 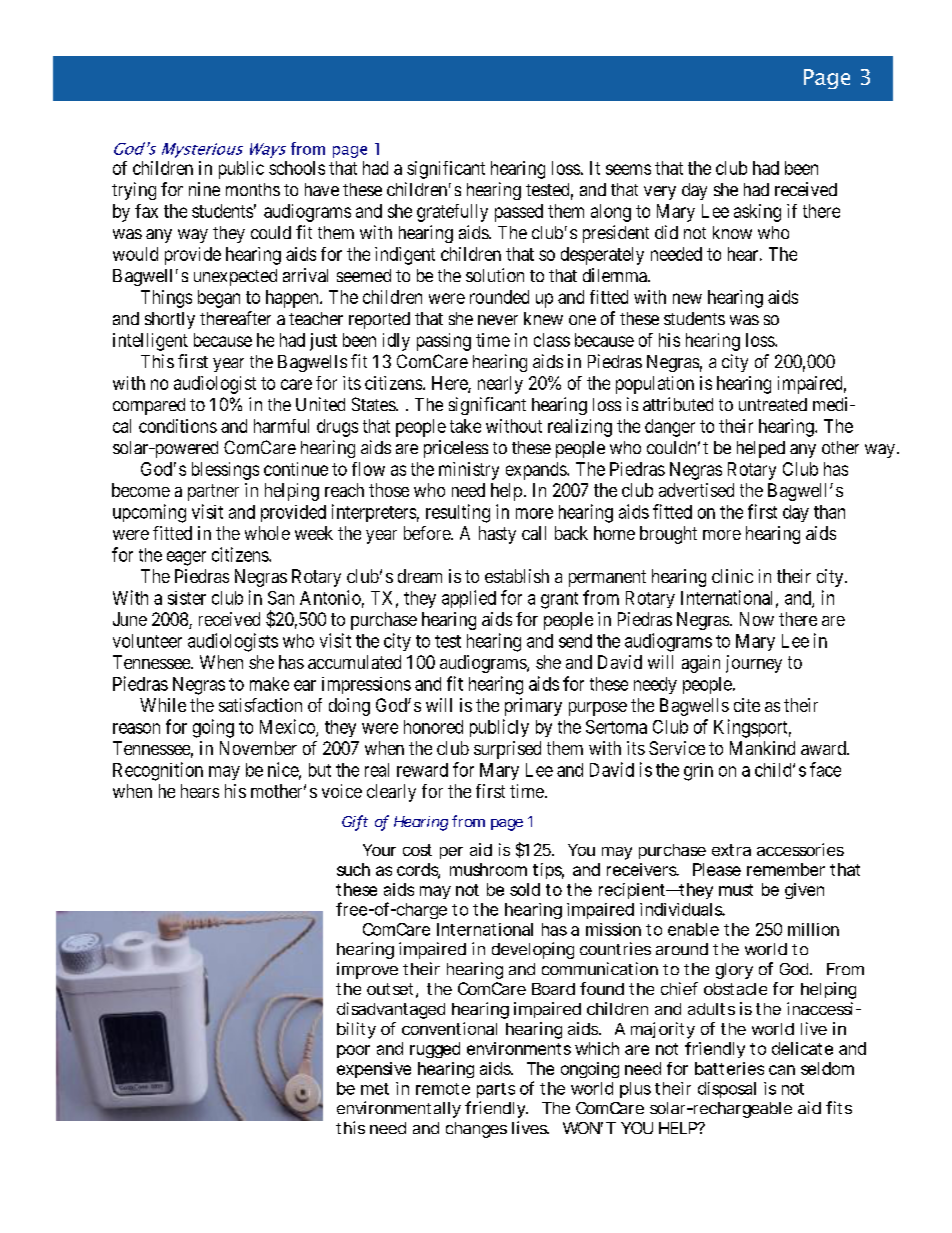 I want to click on poor, so click(x=353, y=1051).
